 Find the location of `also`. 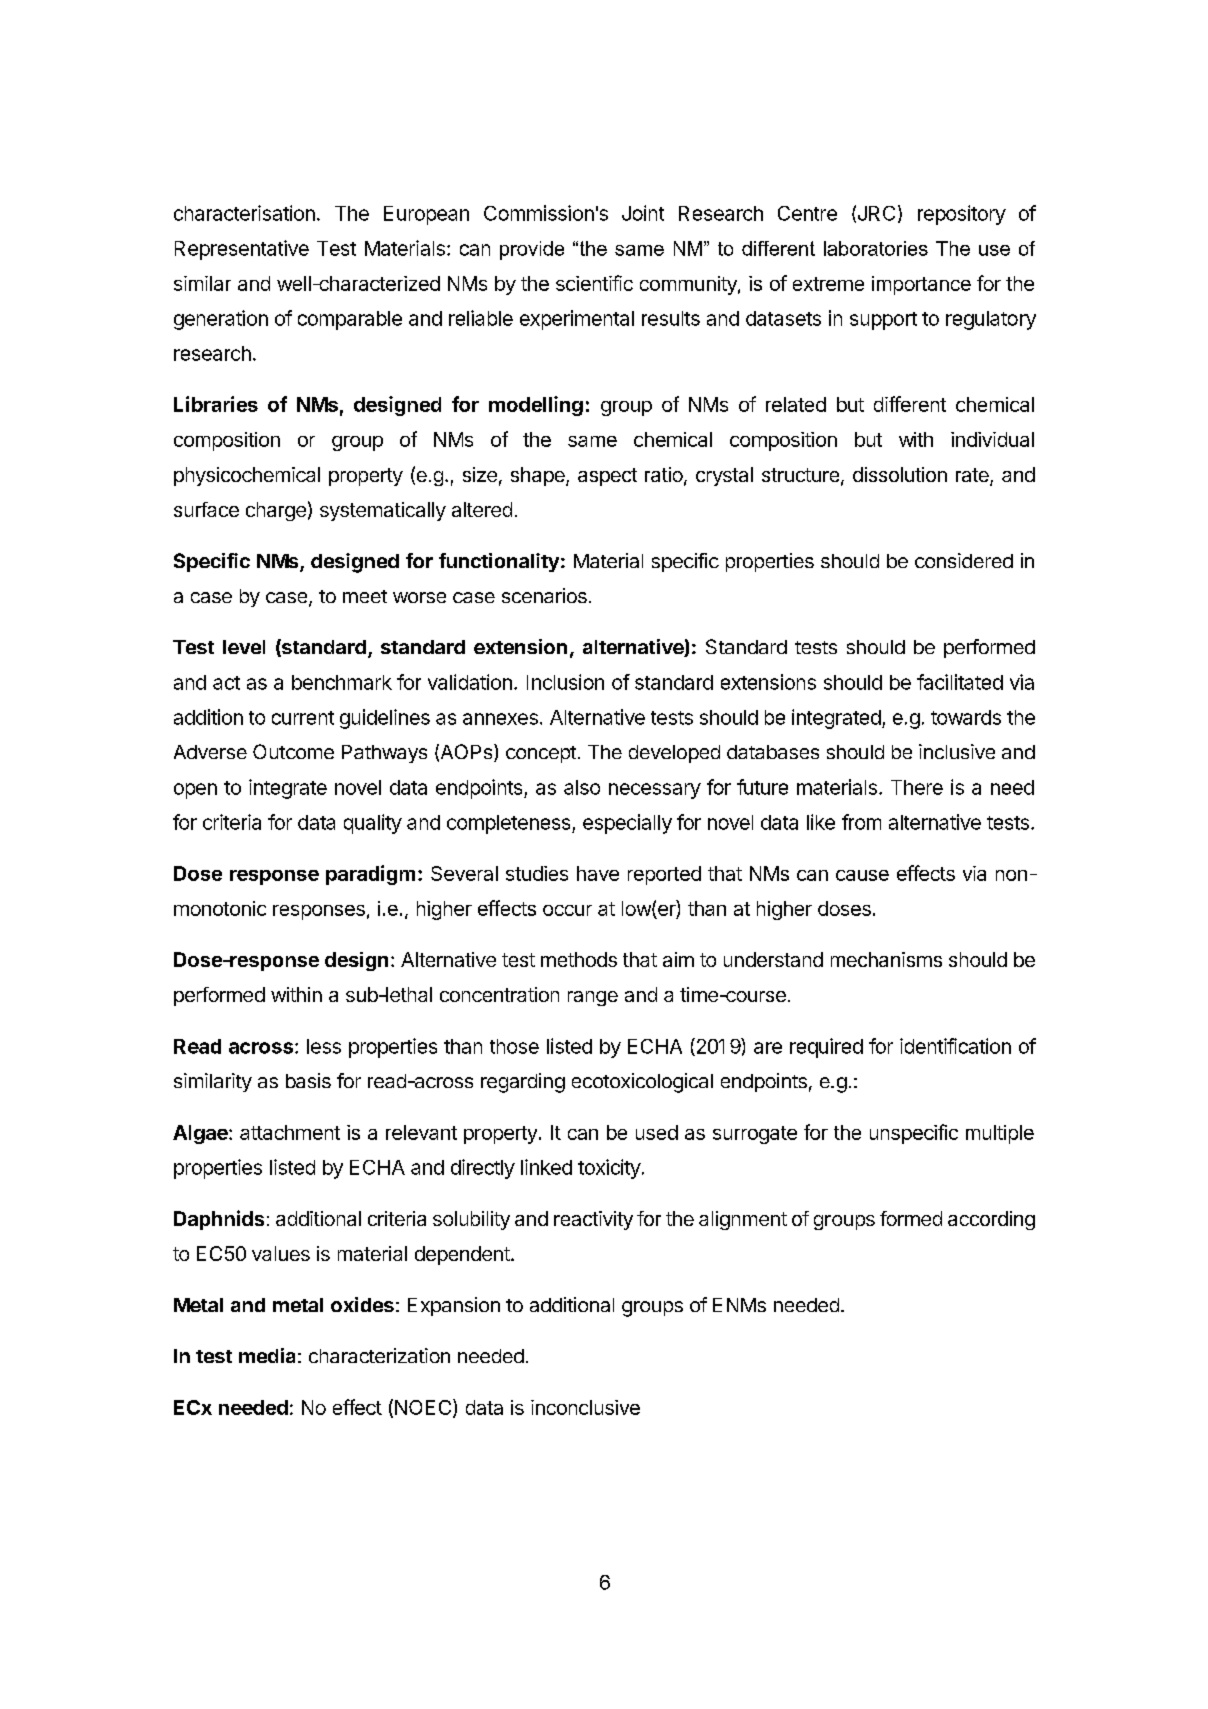

also is located at coordinates (582, 787).
